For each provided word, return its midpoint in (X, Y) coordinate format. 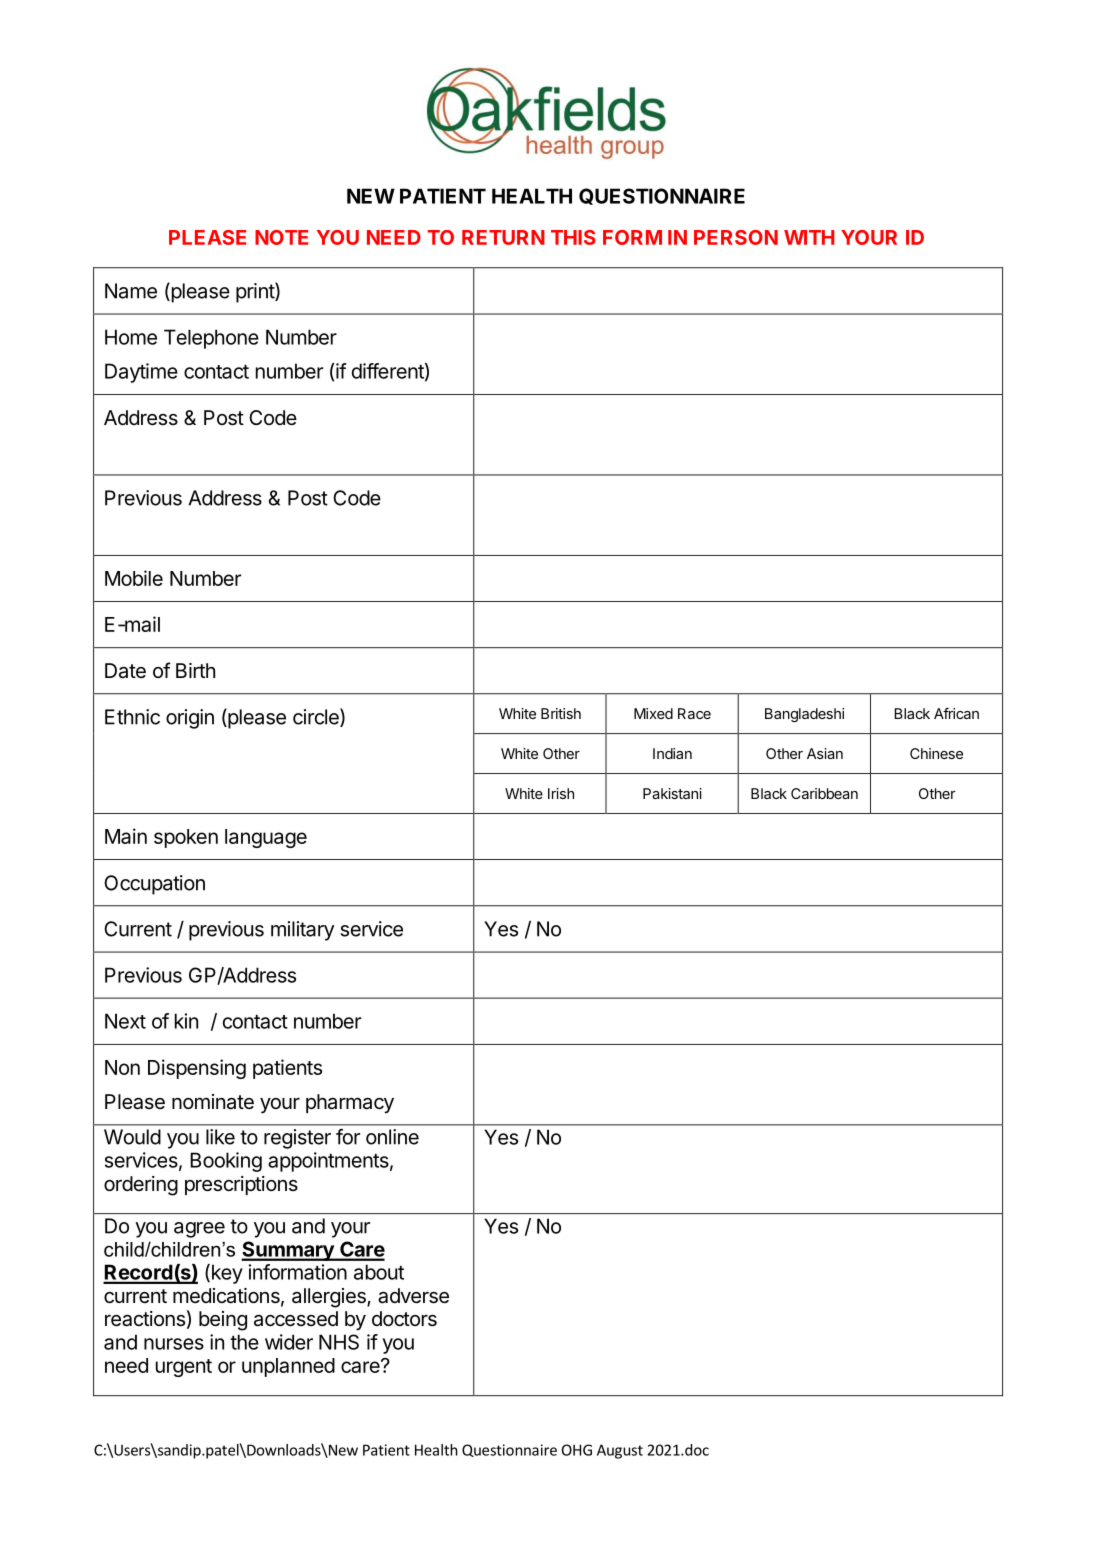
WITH (809, 237)
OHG (577, 1450)
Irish (561, 793)
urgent (184, 1368)
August (620, 1451)
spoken (186, 838)
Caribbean (824, 793)
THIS (573, 237)
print (256, 292)
